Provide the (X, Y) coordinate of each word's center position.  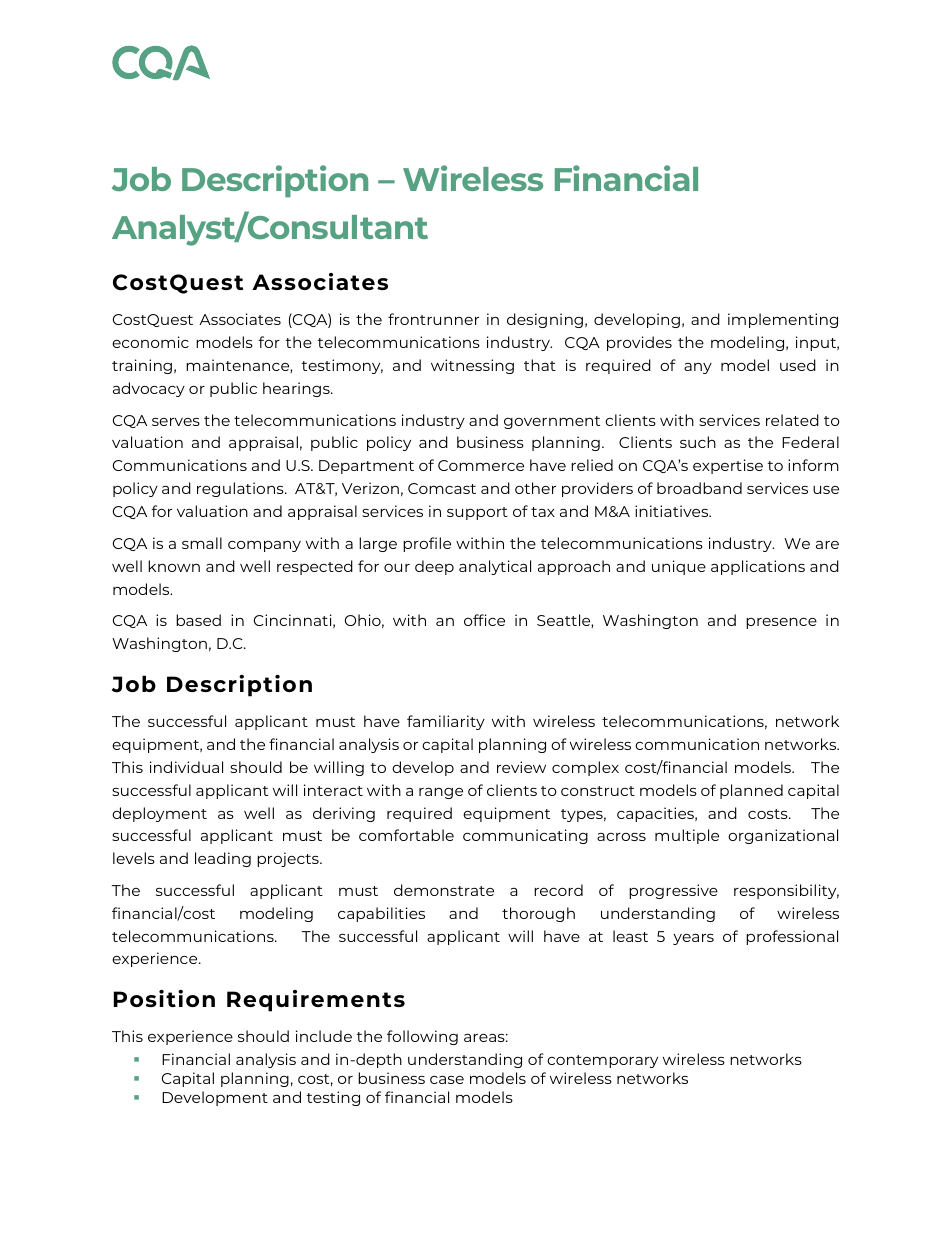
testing (333, 1098)
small (202, 543)
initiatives (673, 511)
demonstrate (444, 890)
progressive (673, 891)
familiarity (446, 722)
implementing (783, 320)
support (477, 513)
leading (223, 859)
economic (150, 342)
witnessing (472, 366)
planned (751, 791)
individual (186, 767)
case (447, 1079)
